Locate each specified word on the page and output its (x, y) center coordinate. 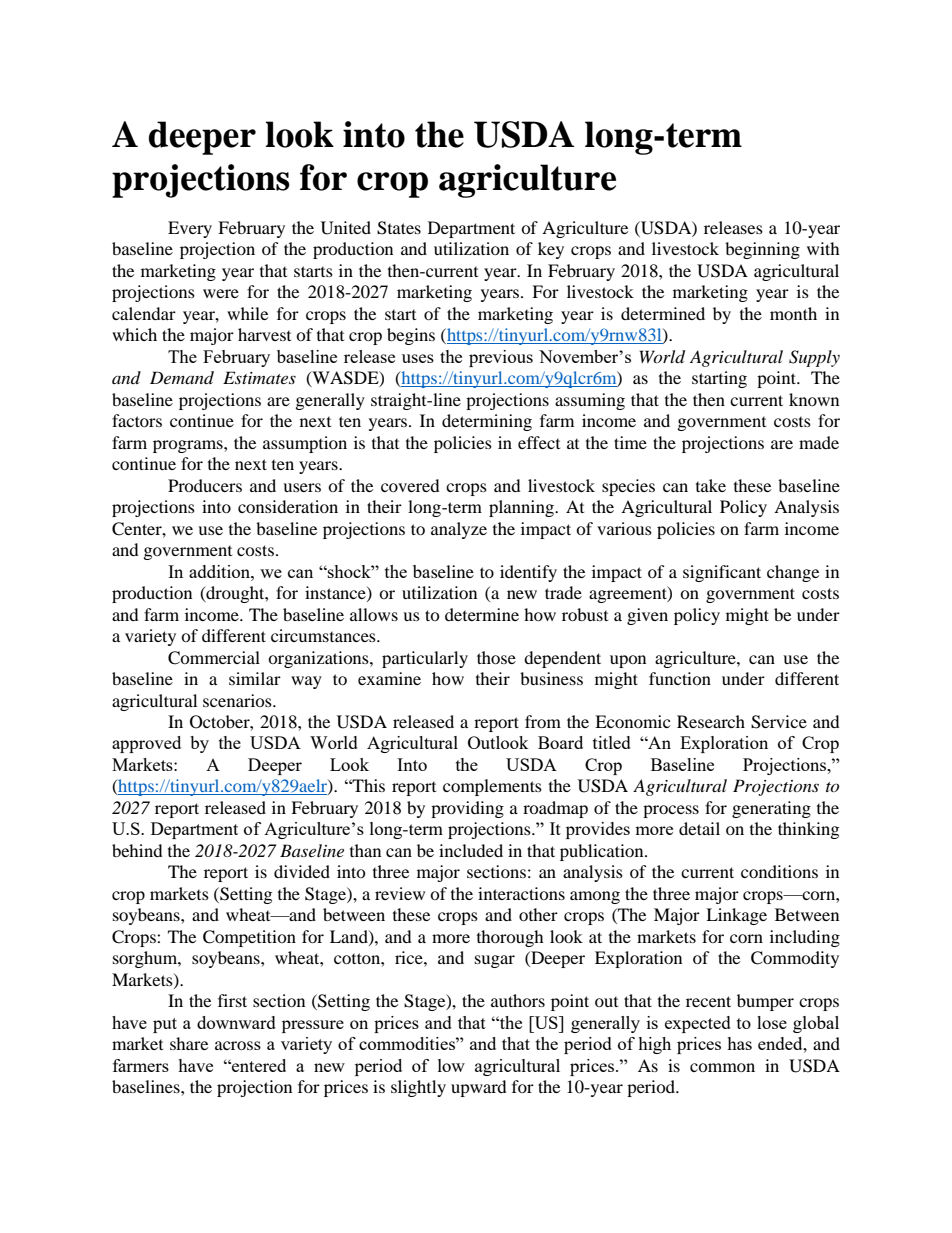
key (551, 250)
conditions (779, 871)
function (680, 678)
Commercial (214, 658)
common (722, 1067)
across (238, 1045)
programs (189, 446)
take (711, 485)
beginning (762, 250)
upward (479, 1088)
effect (539, 442)
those (496, 657)
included (471, 850)
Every (190, 229)
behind (137, 850)
